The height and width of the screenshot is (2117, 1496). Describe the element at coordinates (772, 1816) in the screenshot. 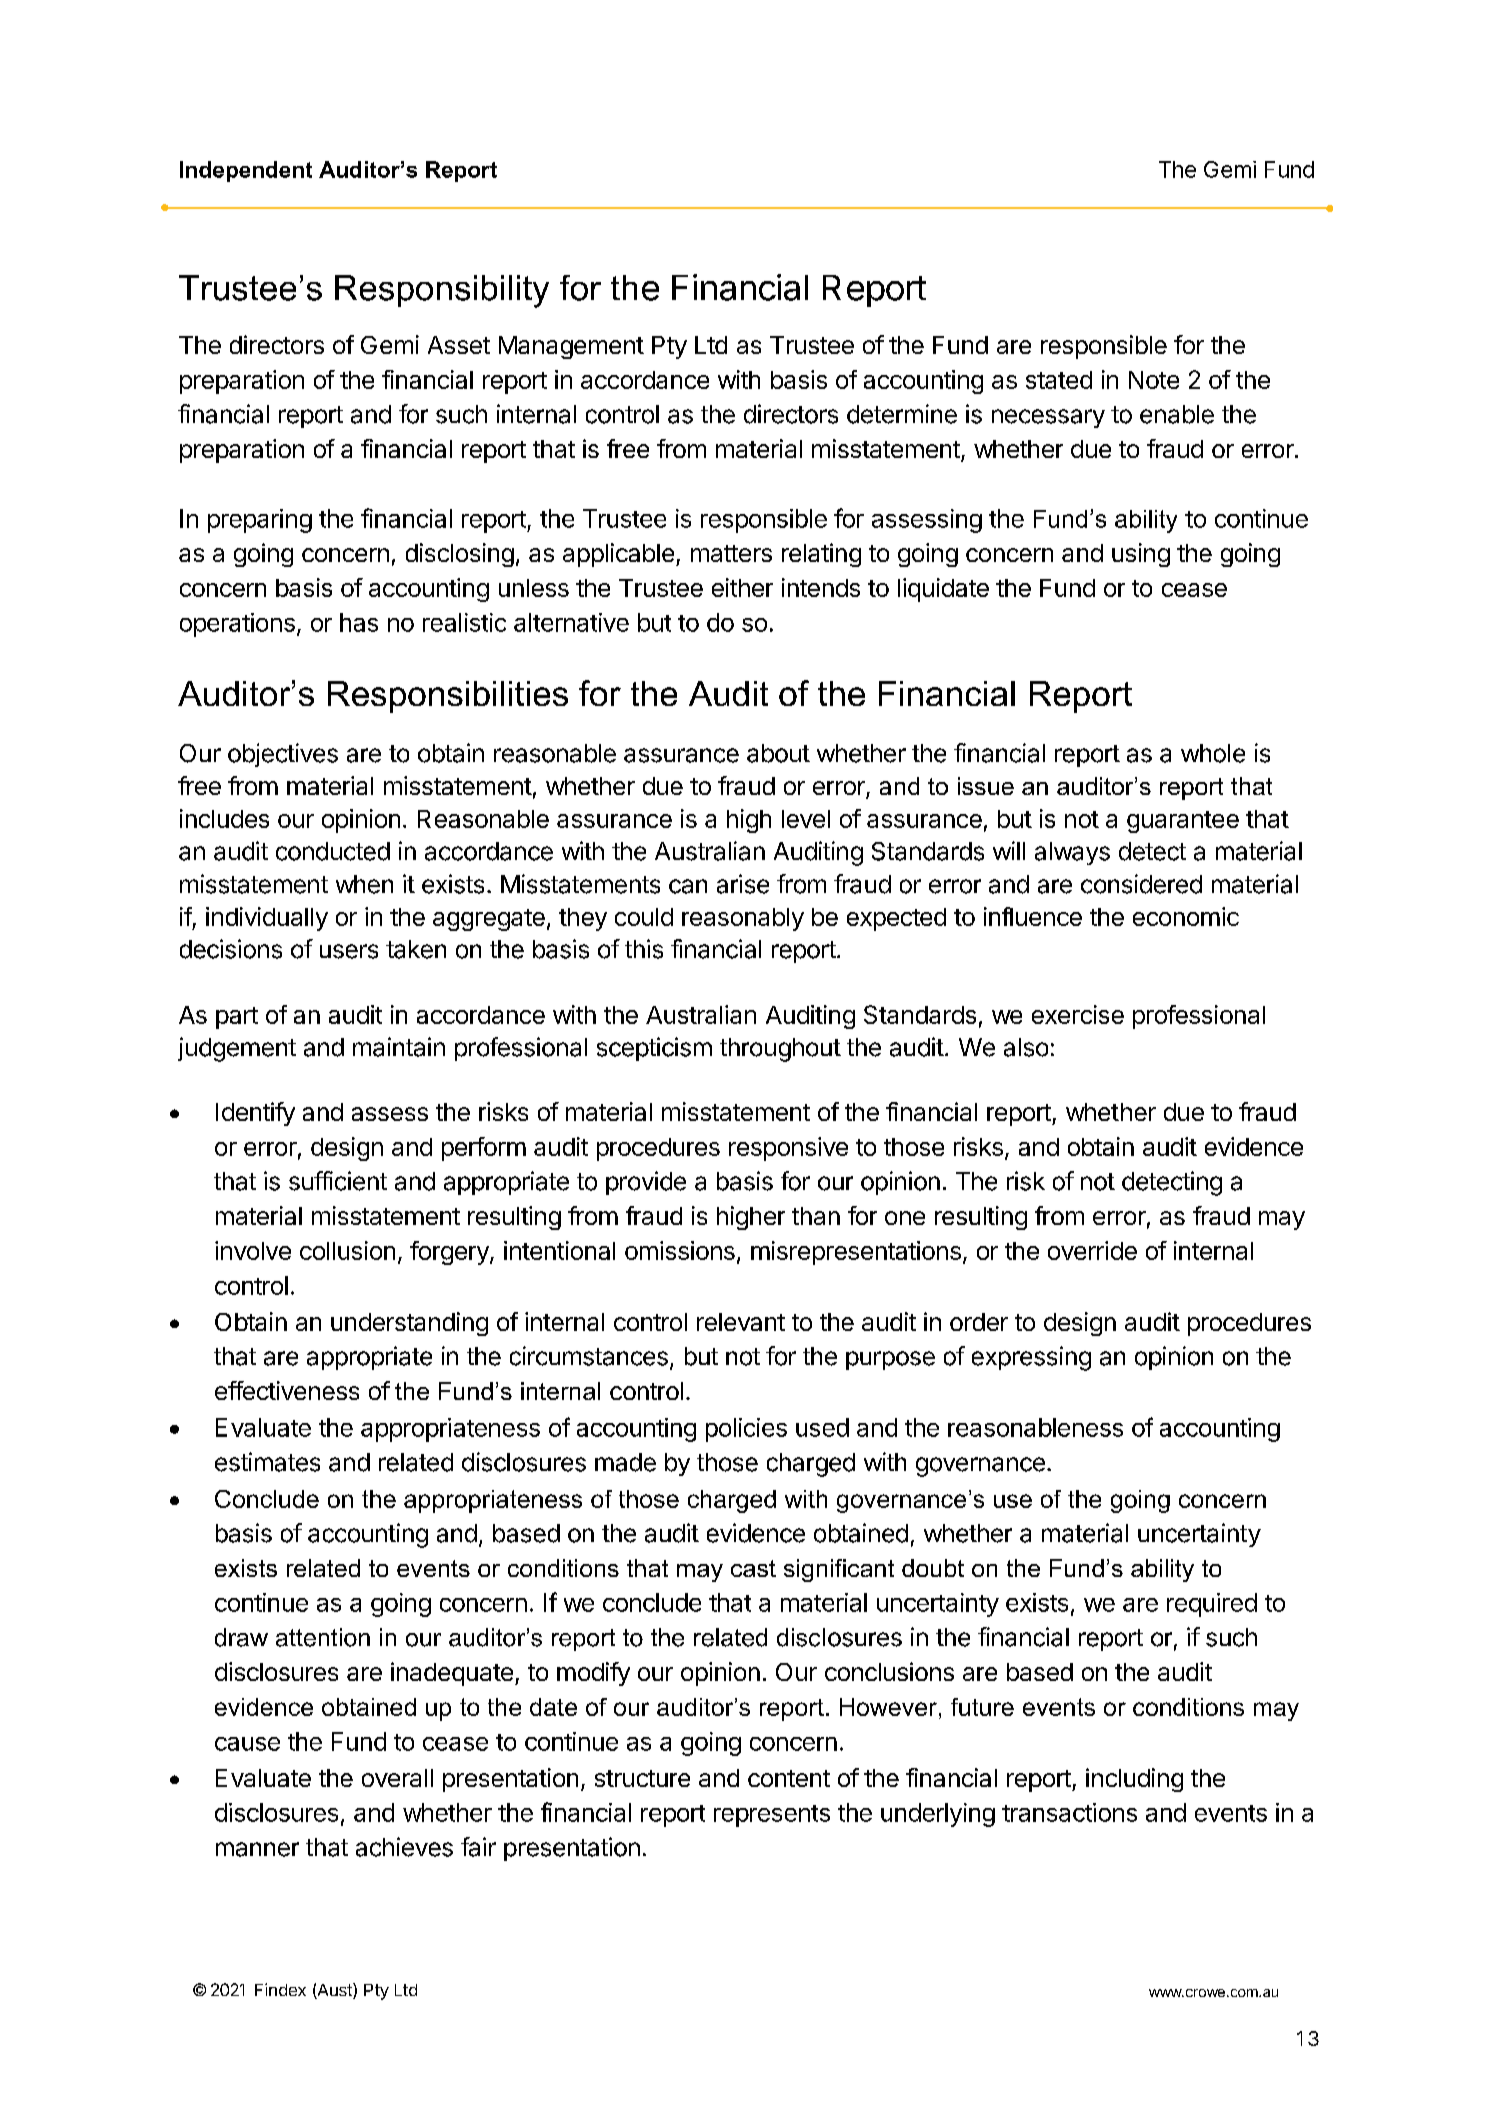

I see `represents` at that location.
